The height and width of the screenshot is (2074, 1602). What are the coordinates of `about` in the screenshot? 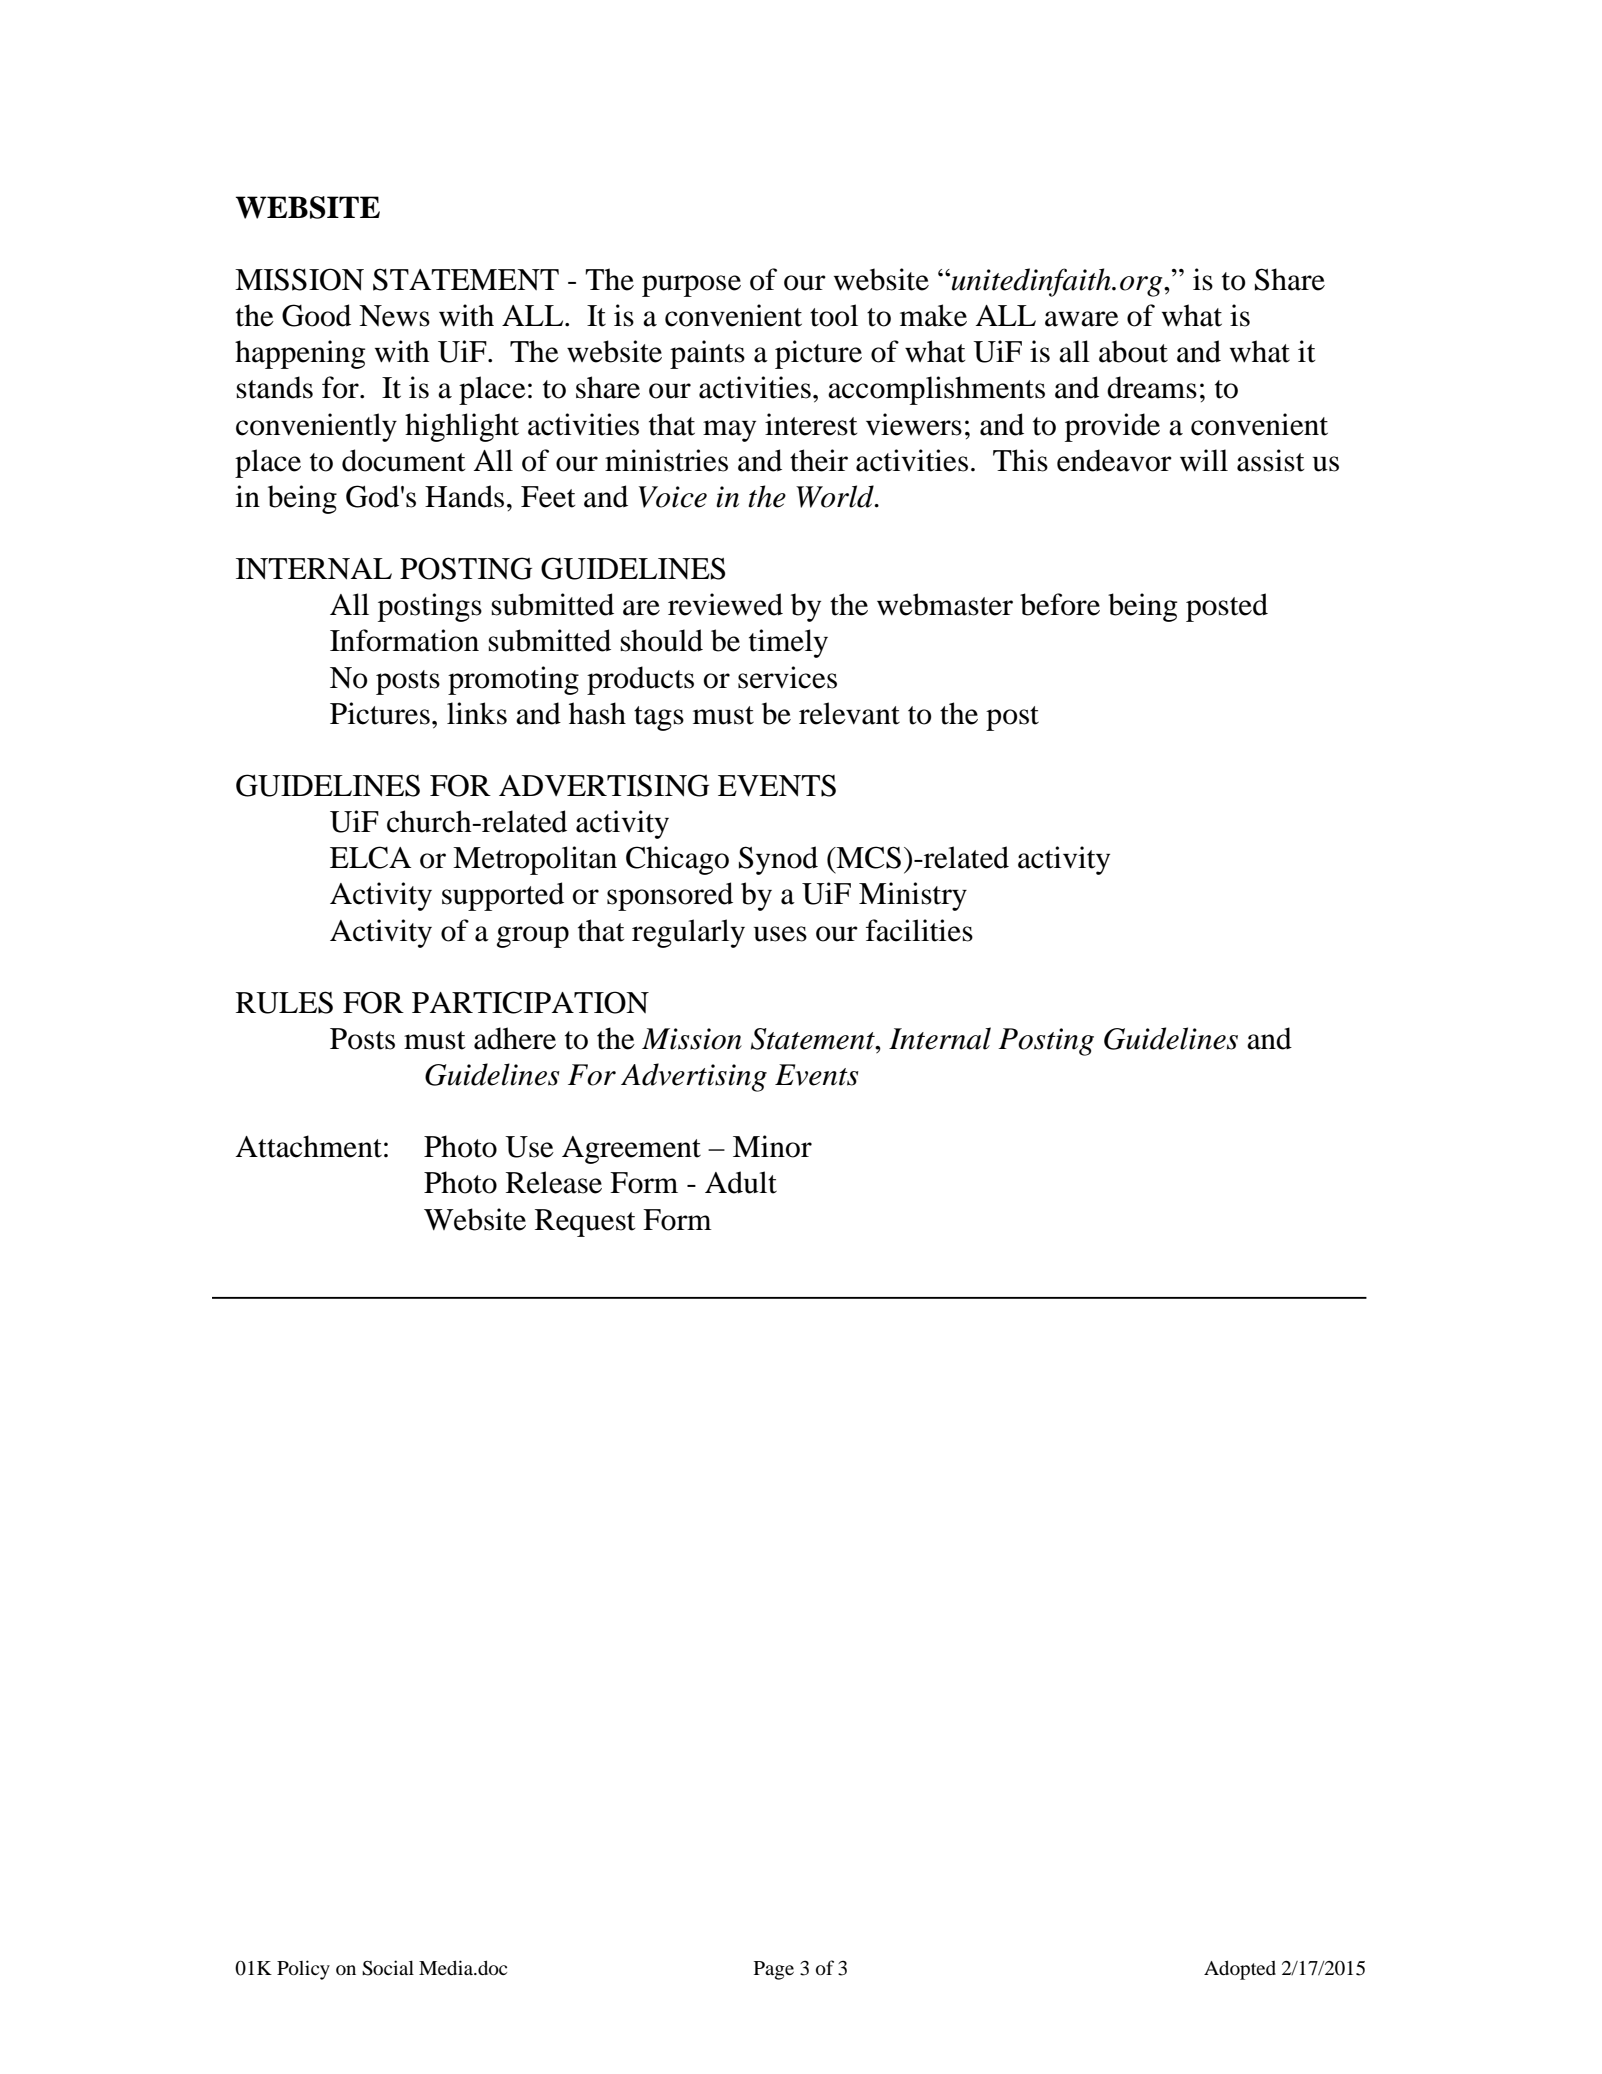 It's located at (1133, 351).
